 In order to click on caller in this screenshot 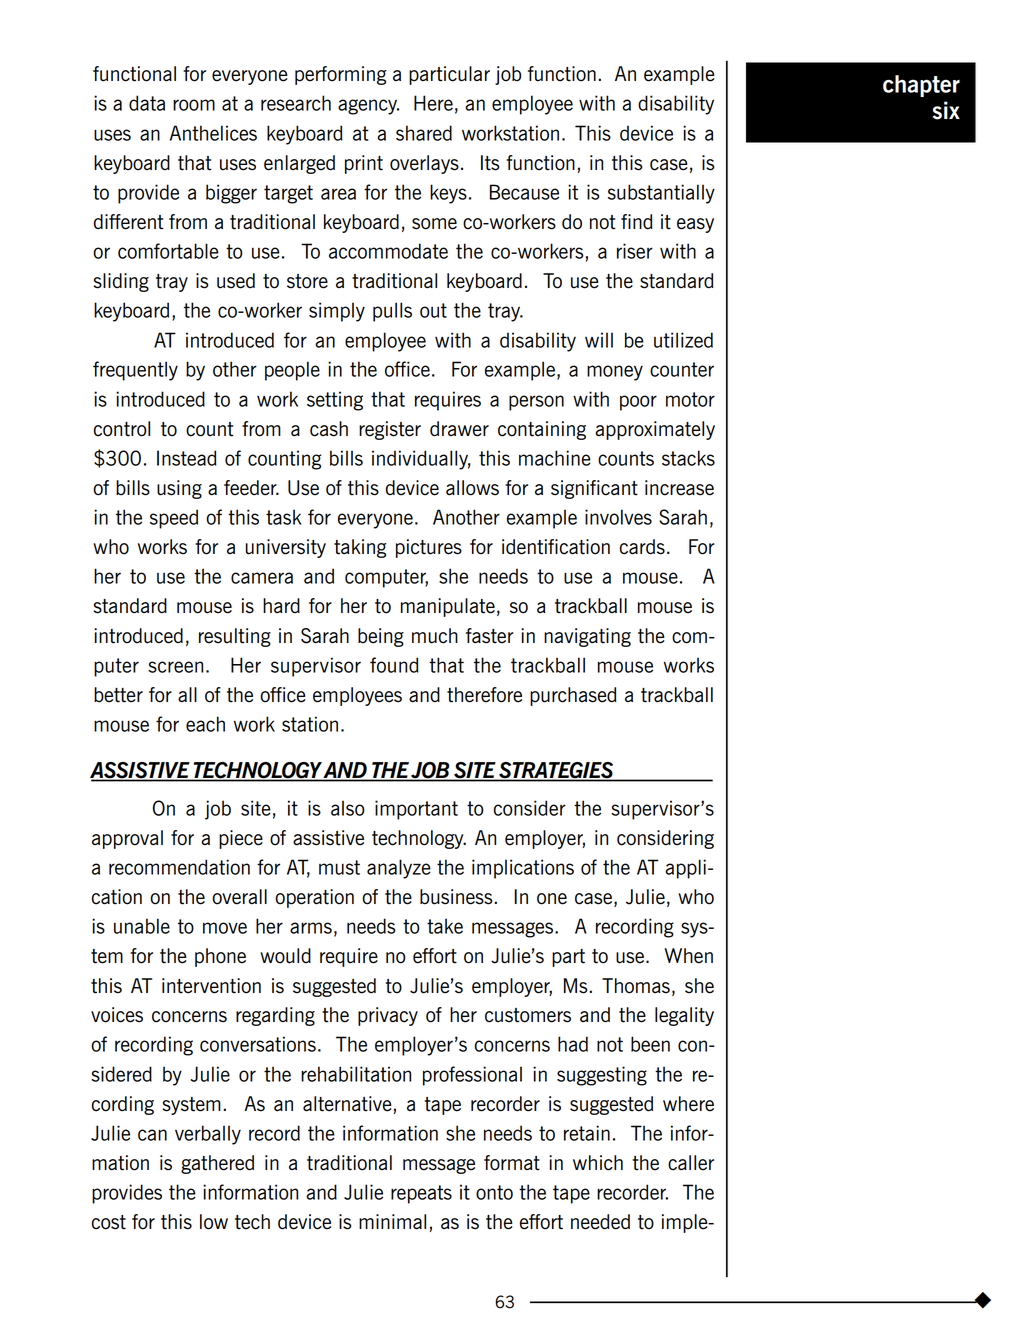, I will do `click(691, 1163)`.
